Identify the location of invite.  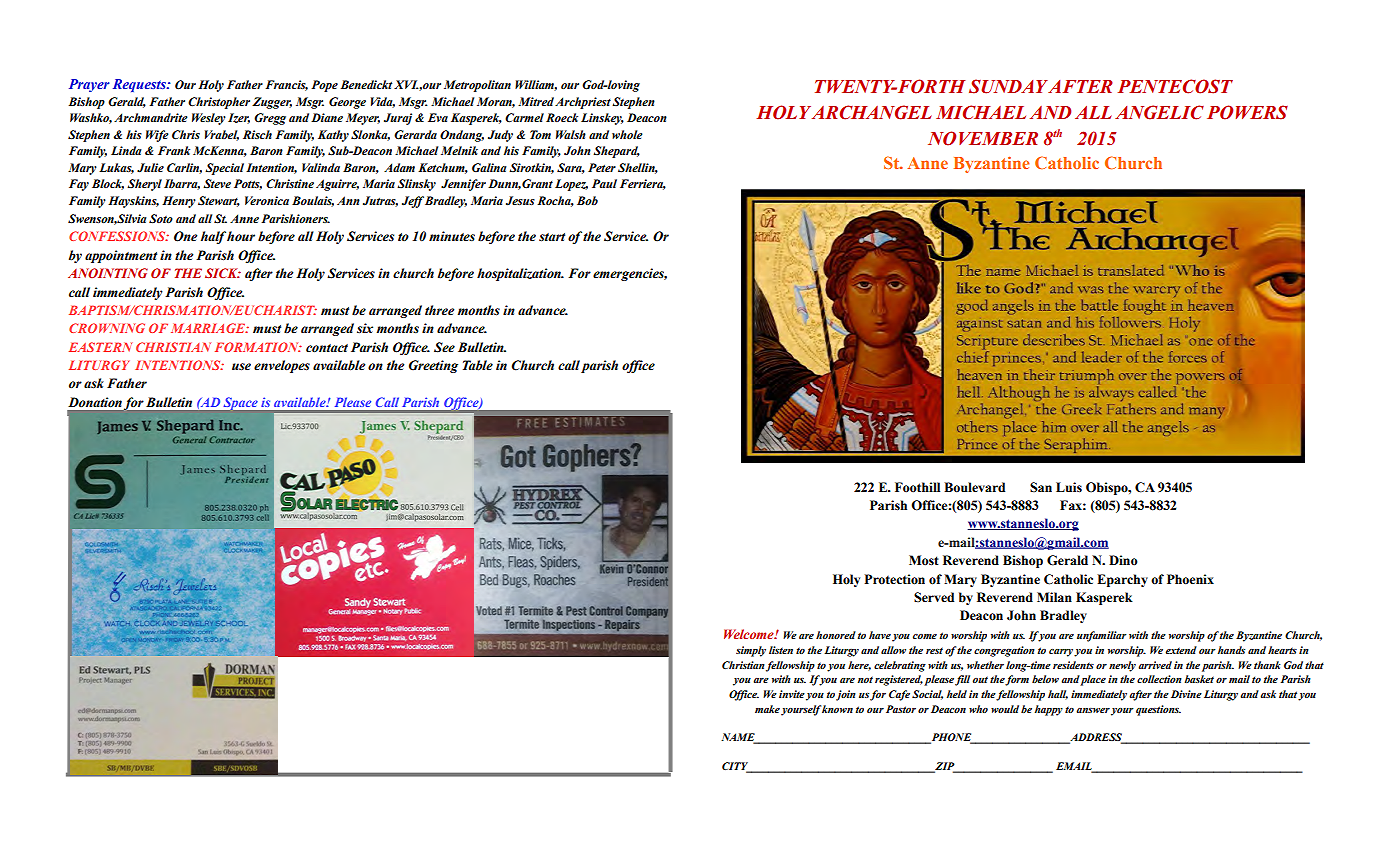
(792, 694).
